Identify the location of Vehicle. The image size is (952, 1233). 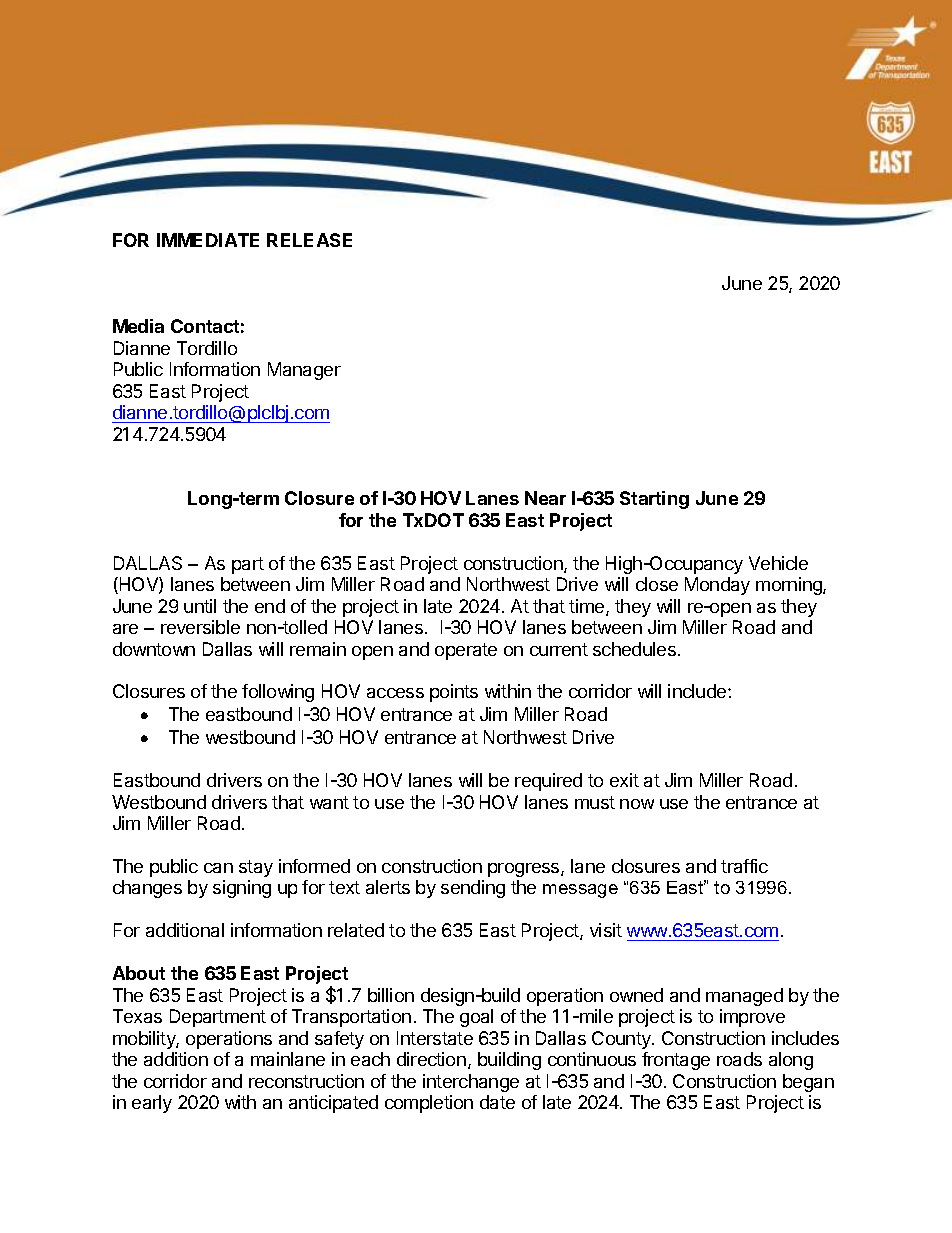
(778, 563).
